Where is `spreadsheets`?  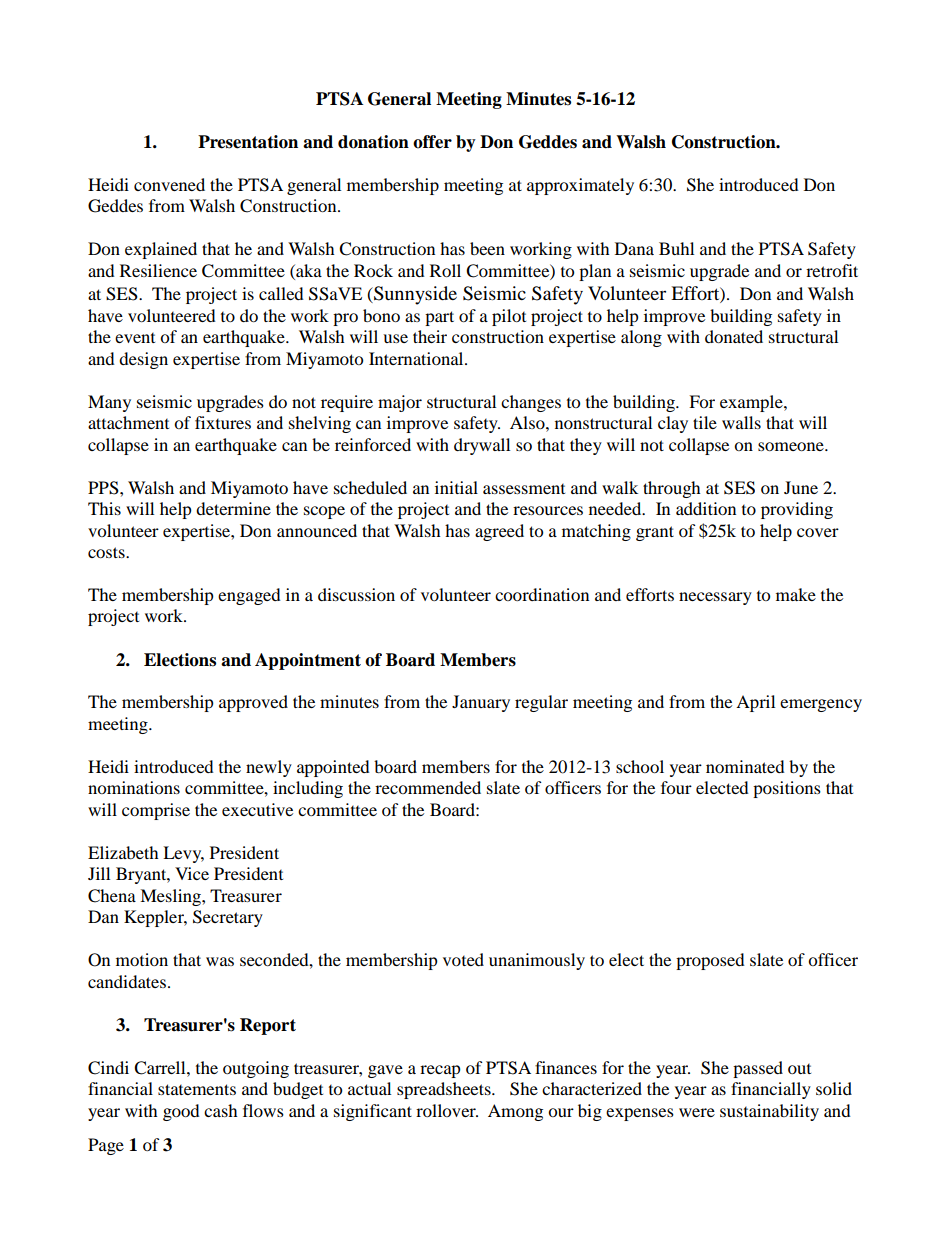 spreadsheets is located at coordinates (445, 1090).
